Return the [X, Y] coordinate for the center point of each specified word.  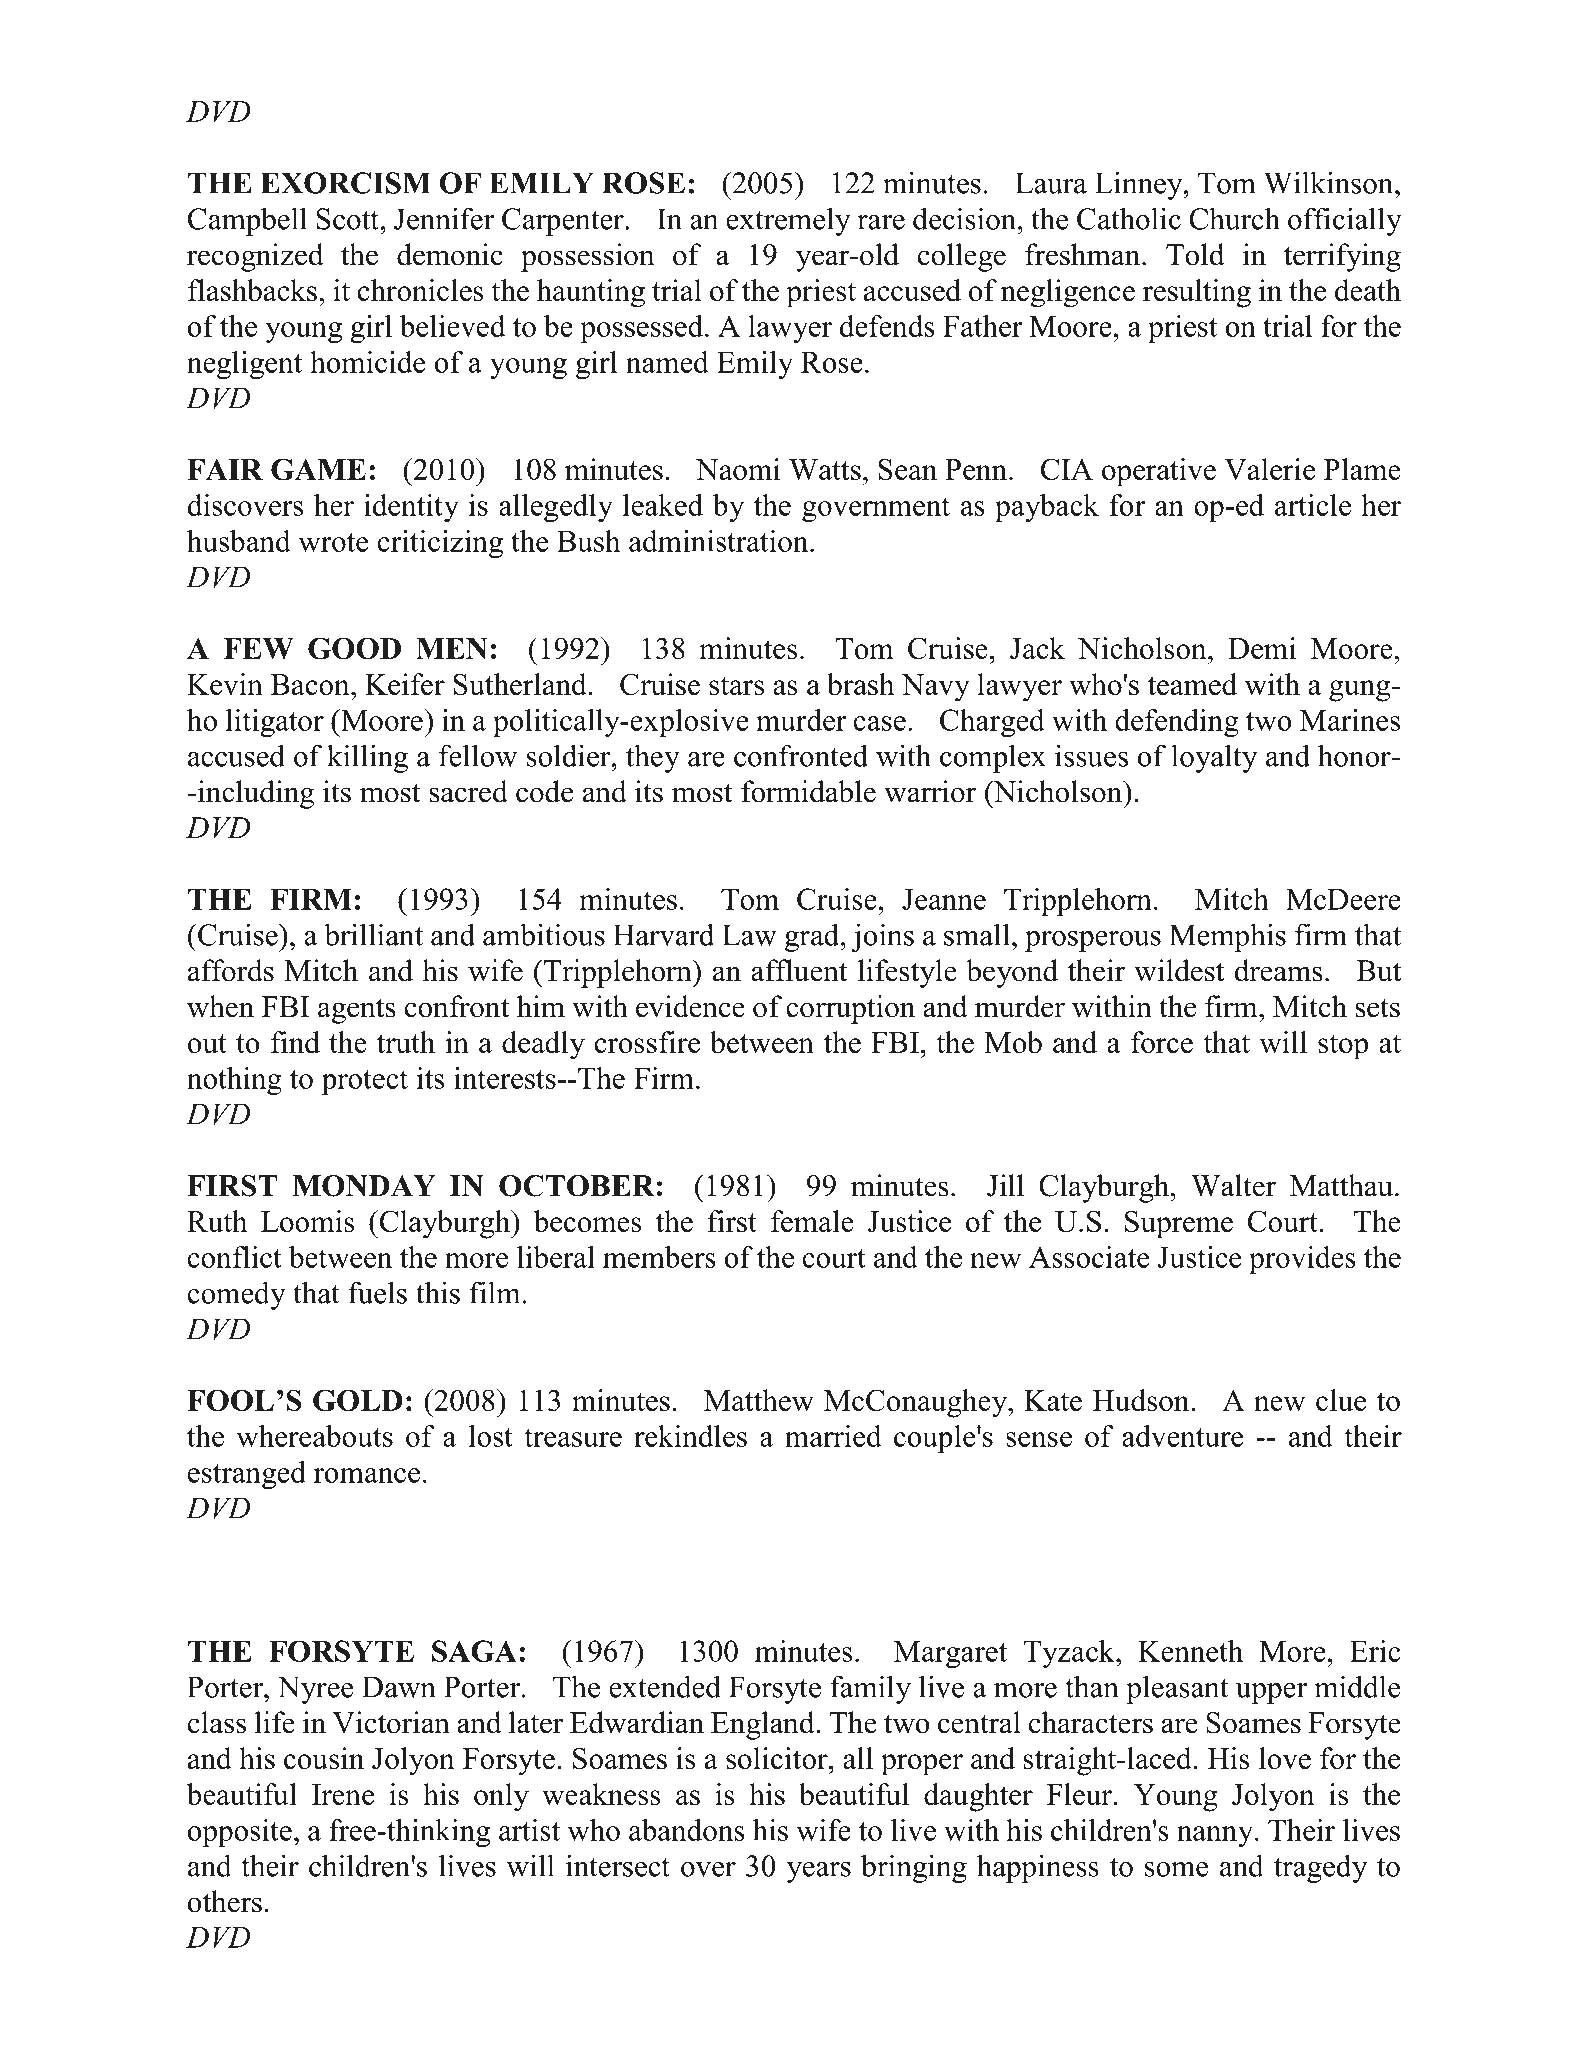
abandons [687, 1830]
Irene [343, 1794]
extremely [788, 221]
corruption [850, 1009]
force [1162, 1042]
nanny [1216, 1836]
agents [357, 1011]
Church [1234, 218]
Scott [348, 219]
